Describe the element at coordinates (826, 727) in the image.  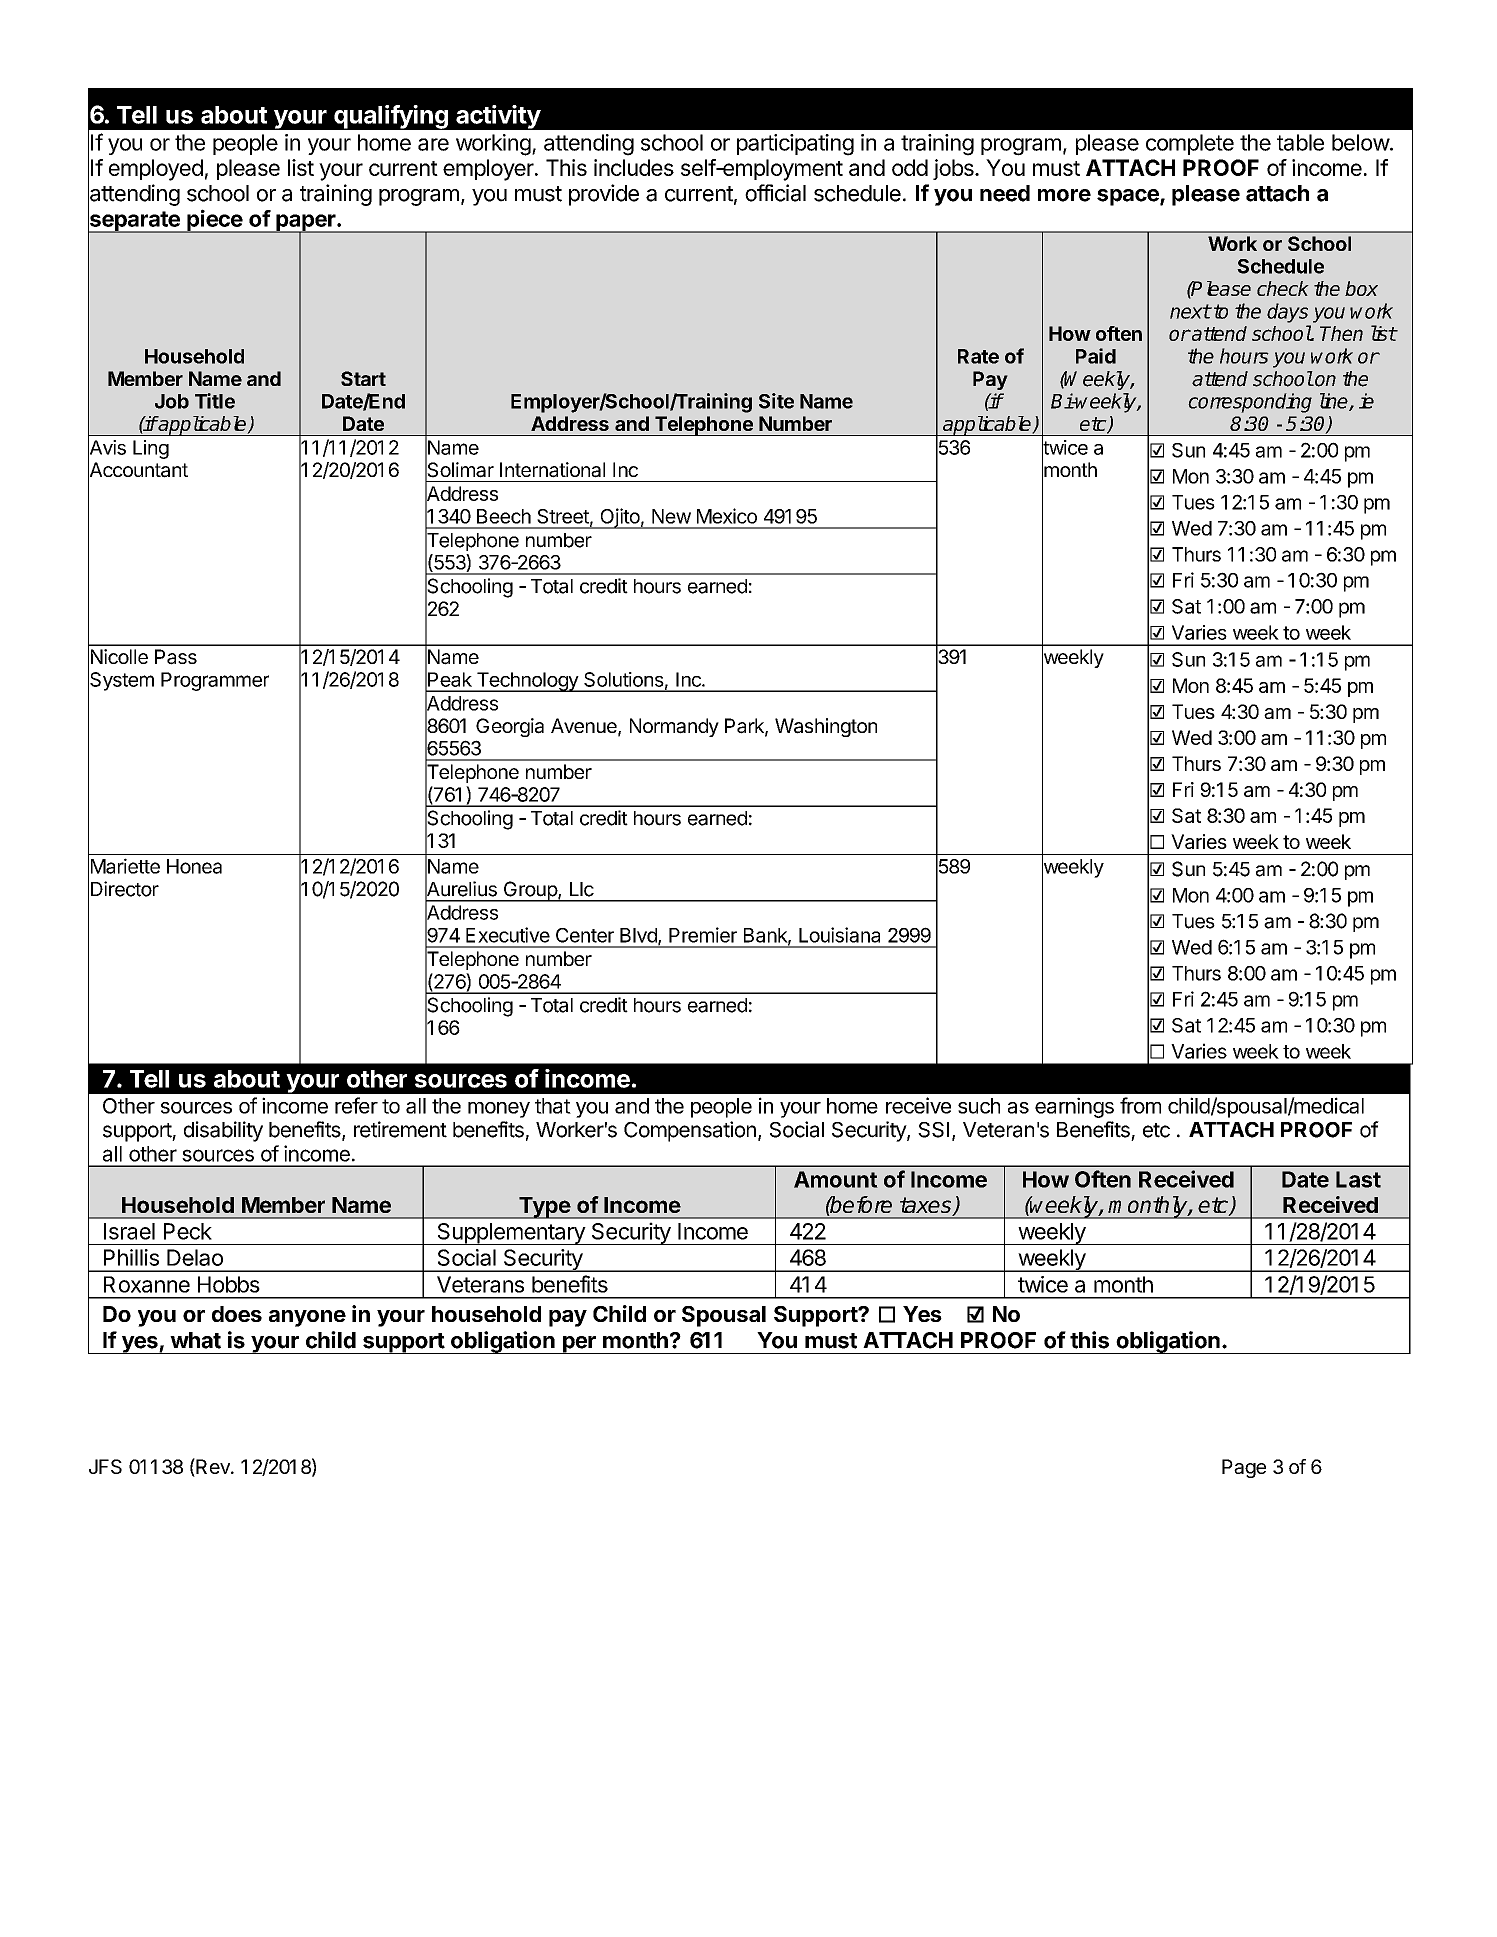
I see `Washington` at that location.
